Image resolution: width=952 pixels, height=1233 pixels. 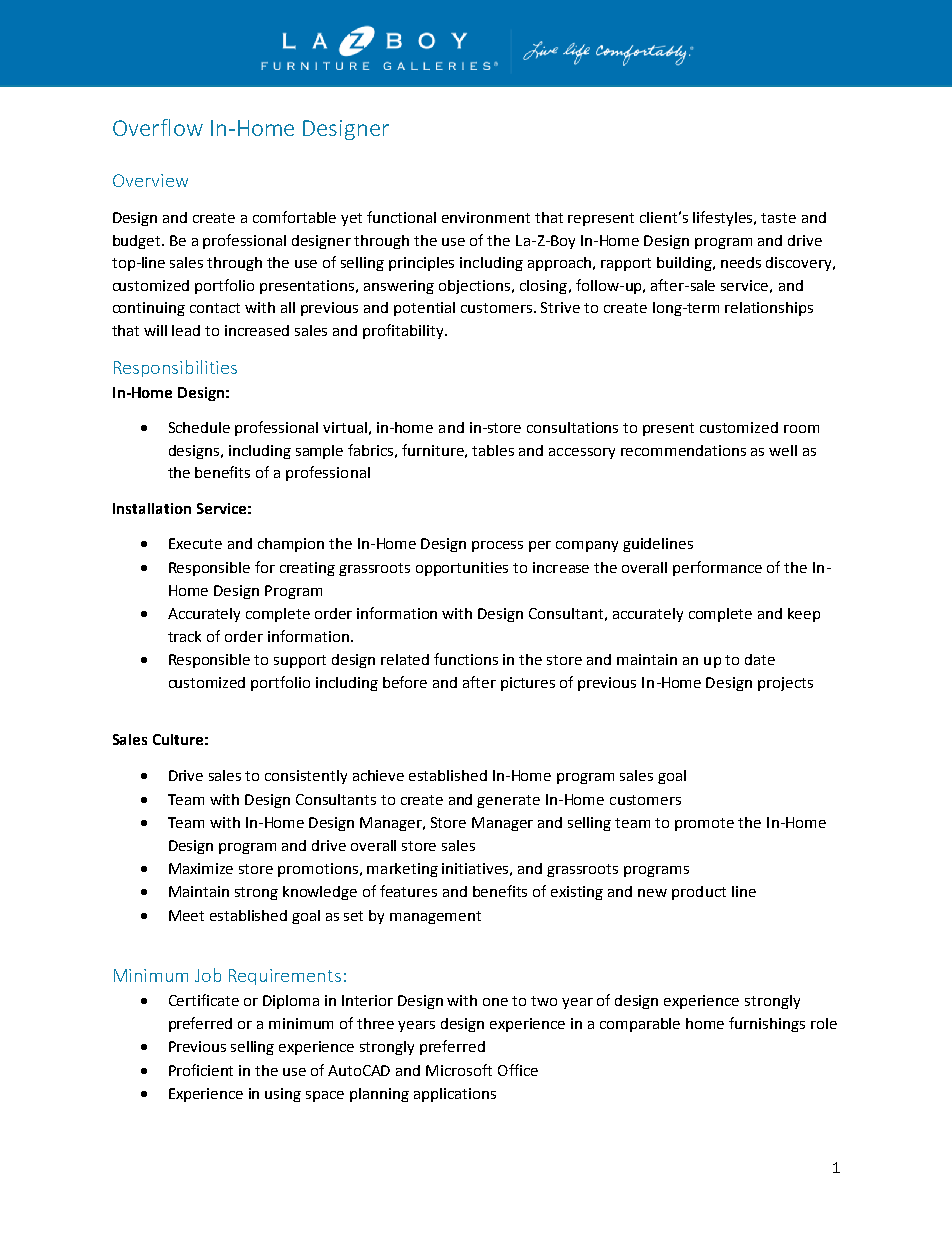 I want to click on tables, so click(x=493, y=450).
